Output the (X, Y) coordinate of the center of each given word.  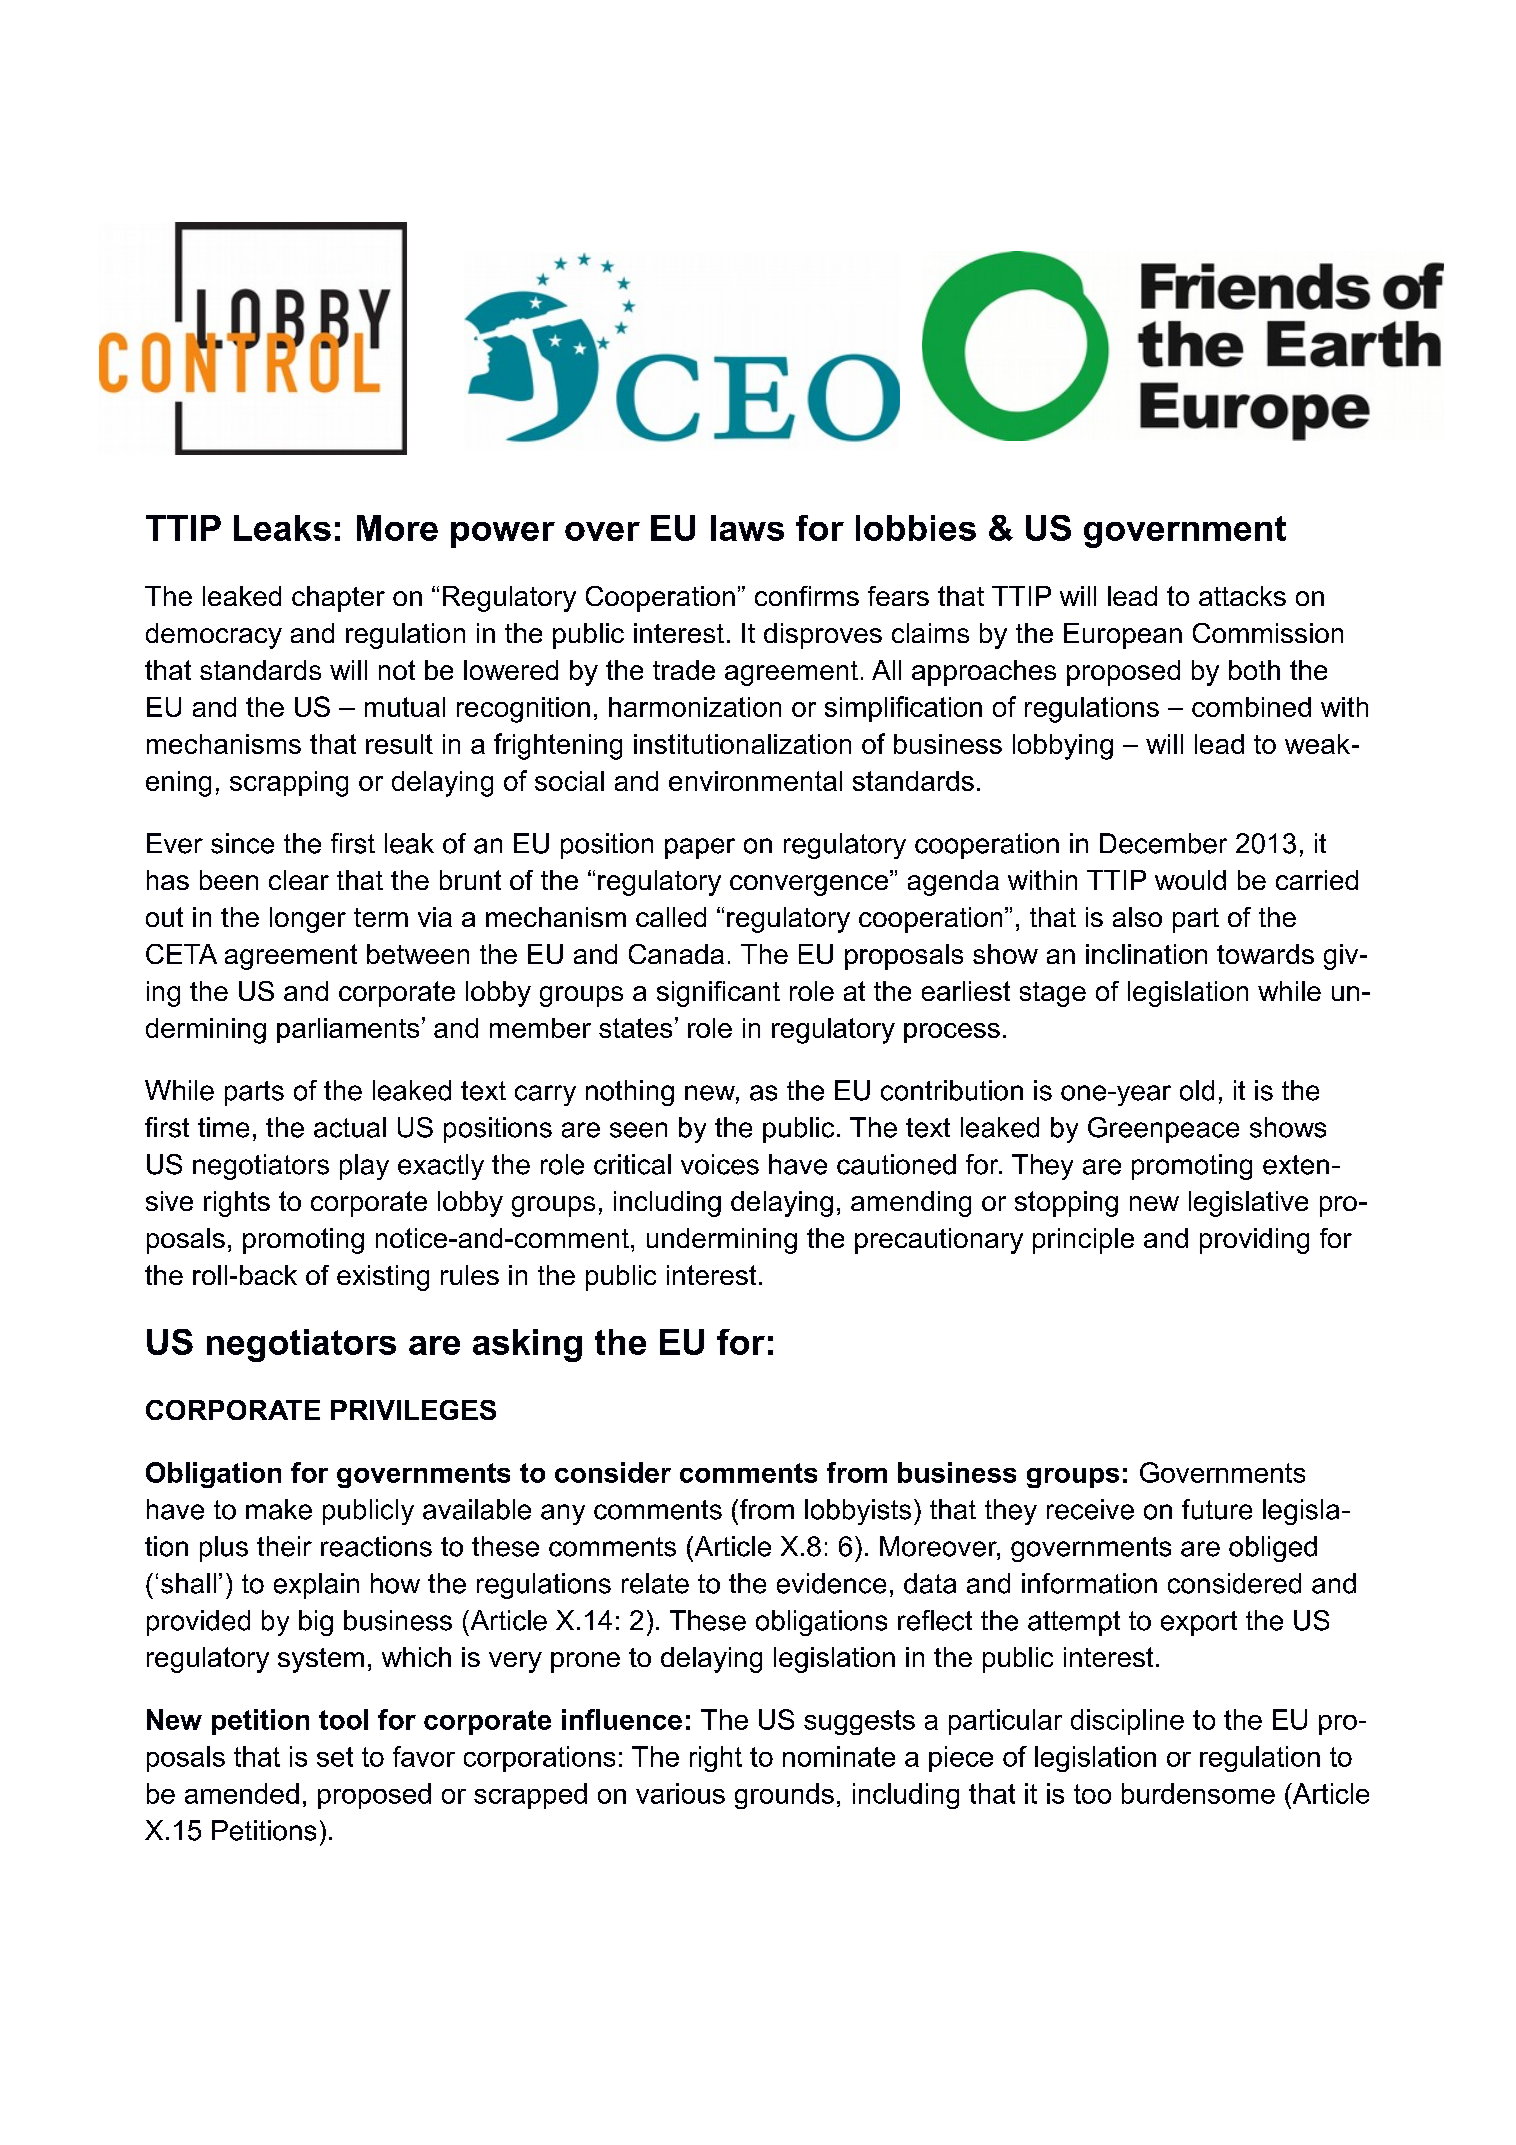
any (563, 1514)
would (1190, 880)
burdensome (1198, 1793)
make (279, 1509)
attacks (1242, 596)
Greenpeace (1163, 1130)
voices (720, 1164)
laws (747, 528)
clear (299, 880)
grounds (784, 1796)
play (364, 1167)
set (335, 1757)
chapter (338, 599)
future (1217, 1509)
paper (700, 848)
